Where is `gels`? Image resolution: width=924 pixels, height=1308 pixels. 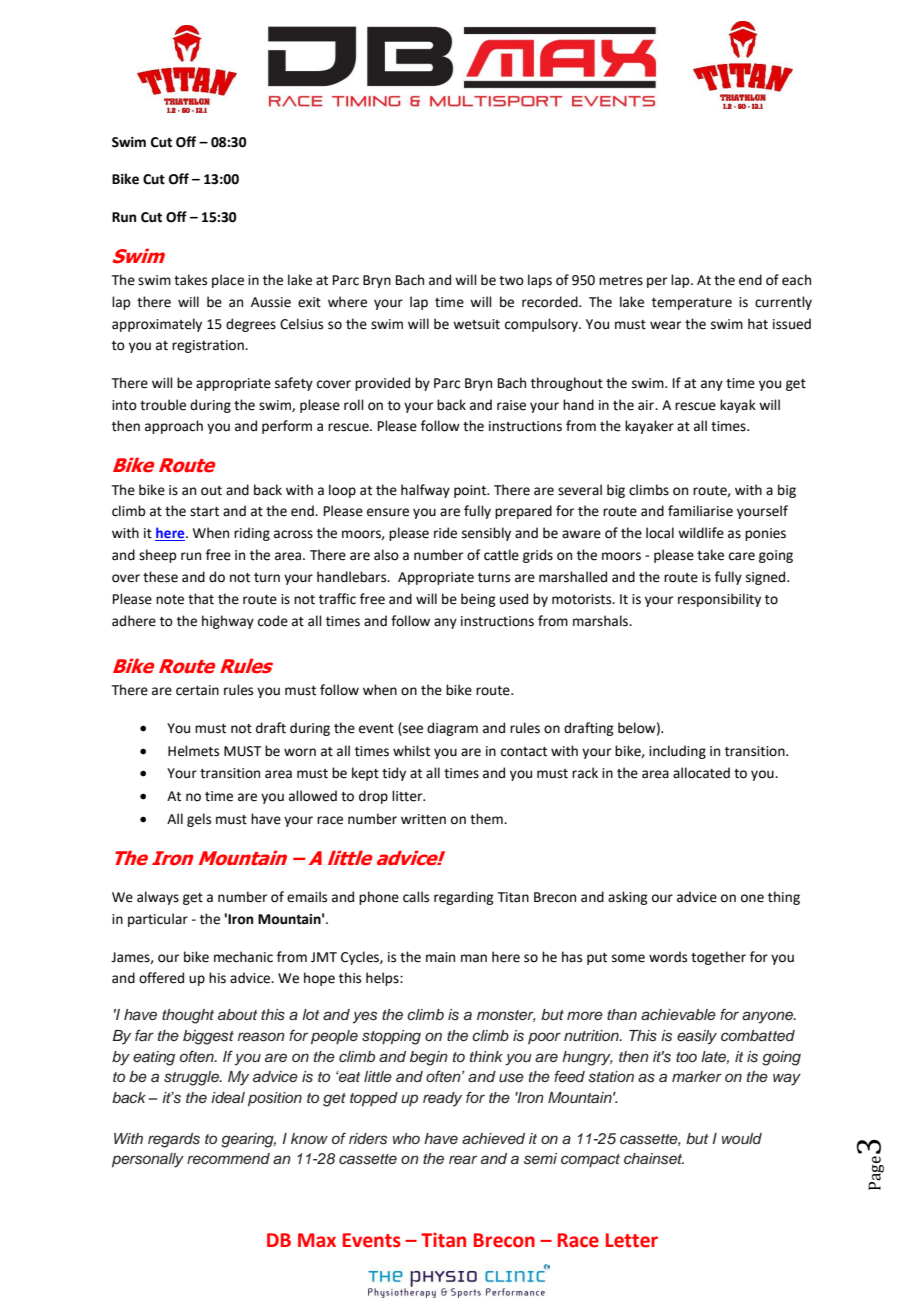
gels is located at coordinates (199, 820).
